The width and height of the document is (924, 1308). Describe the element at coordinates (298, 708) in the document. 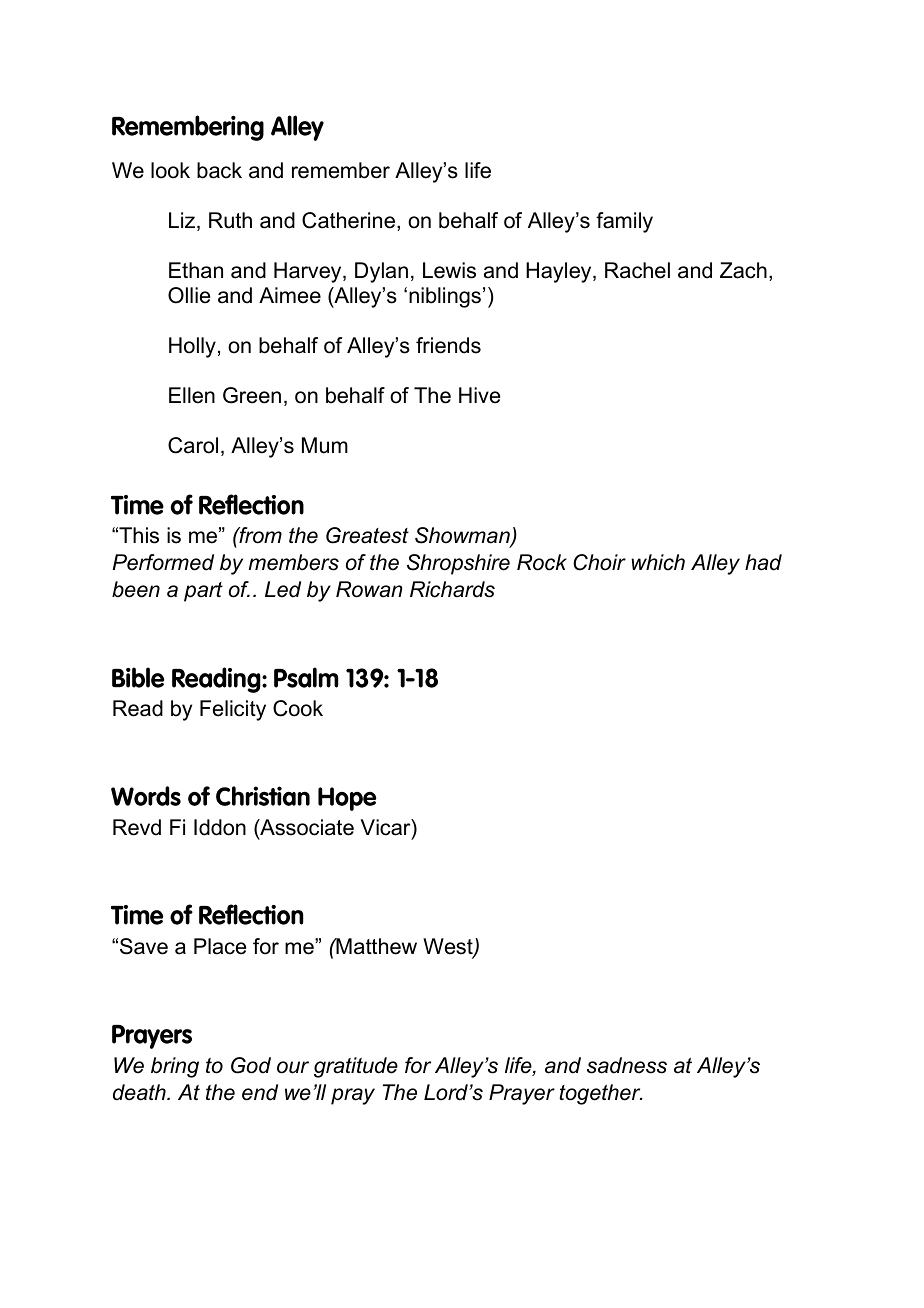

I see `Cook` at that location.
